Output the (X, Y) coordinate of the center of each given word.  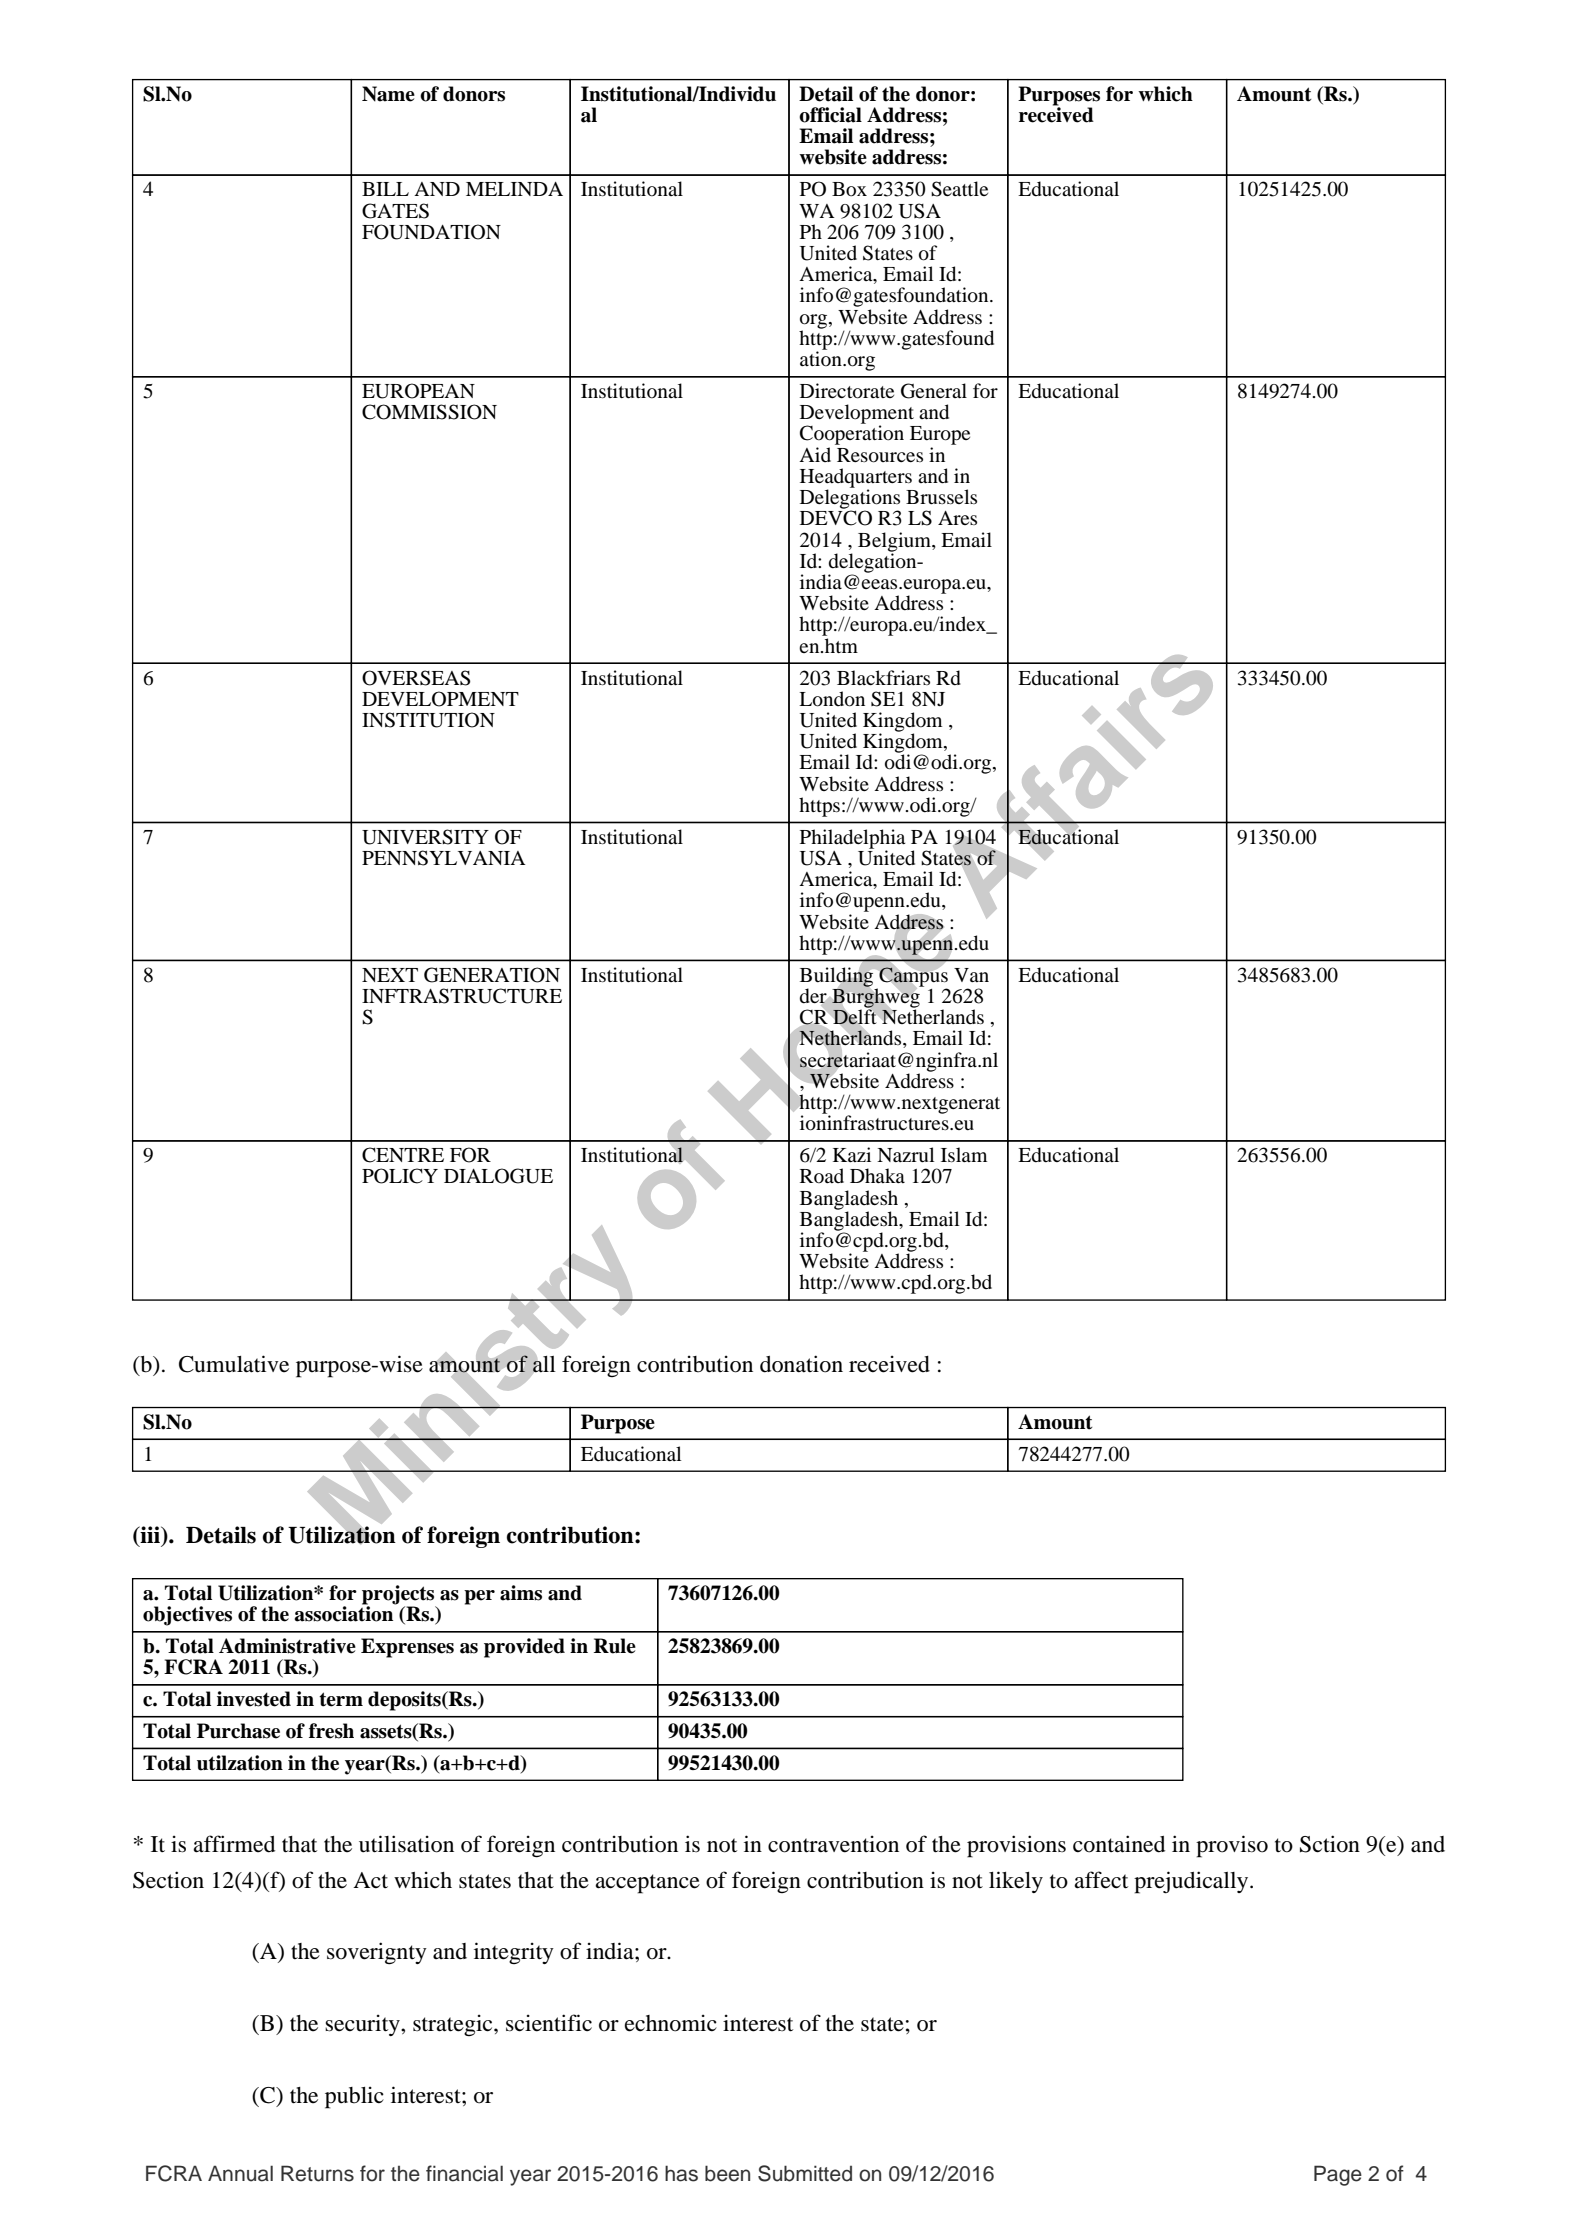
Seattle (959, 189)
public (354, 2097)
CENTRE (403, 1155)
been (727, 2173)
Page (1338, 2175)
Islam (964, 1154)
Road (822, 1175)
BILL (385, 189)
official (830, 115)
